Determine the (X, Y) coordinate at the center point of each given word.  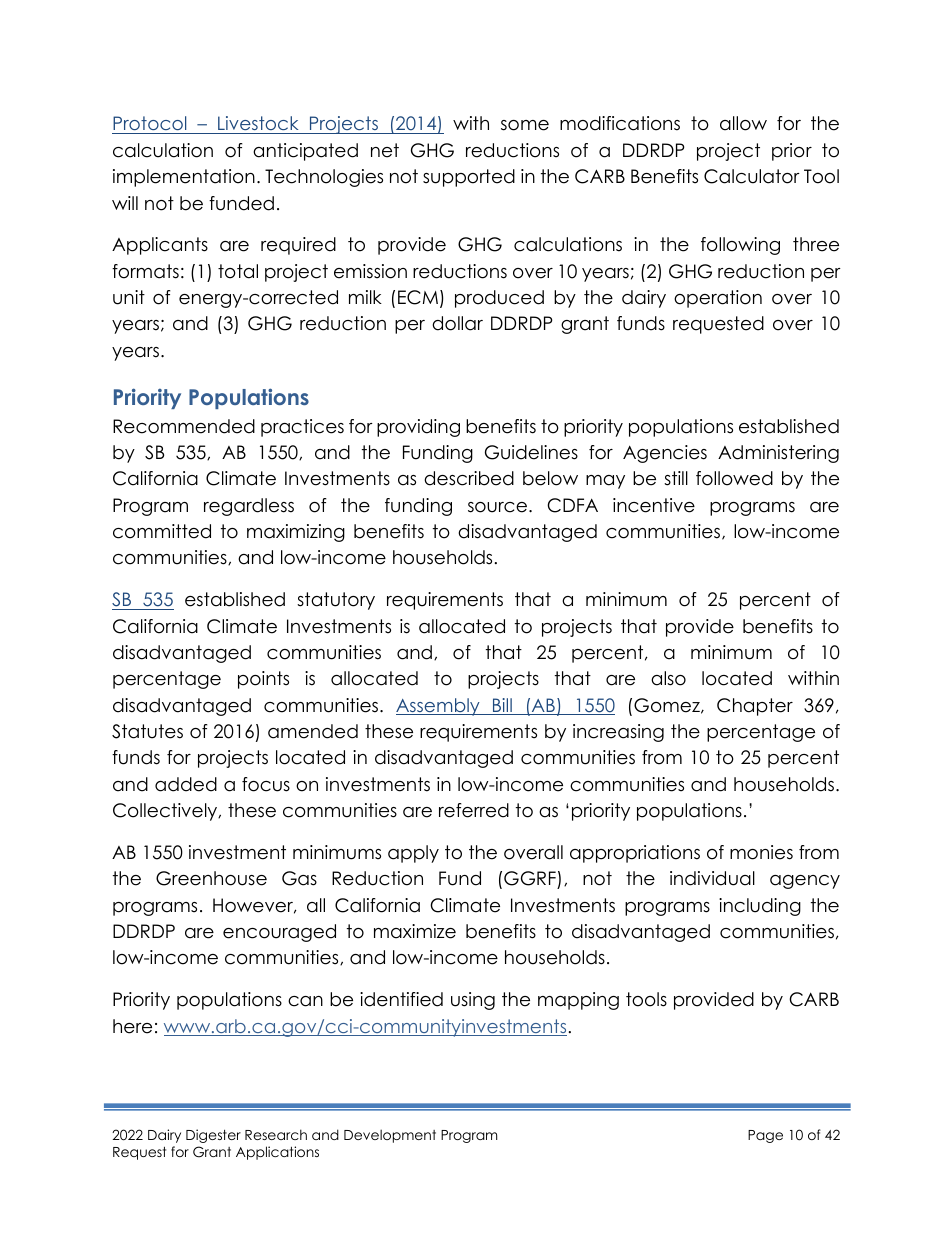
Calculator (752, 176)
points (263, 680)
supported (469, 178)
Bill (502, 706)
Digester (213, 1136)
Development (390, 1136)
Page (765, 1136)
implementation (184, 178)
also (668, 678)
